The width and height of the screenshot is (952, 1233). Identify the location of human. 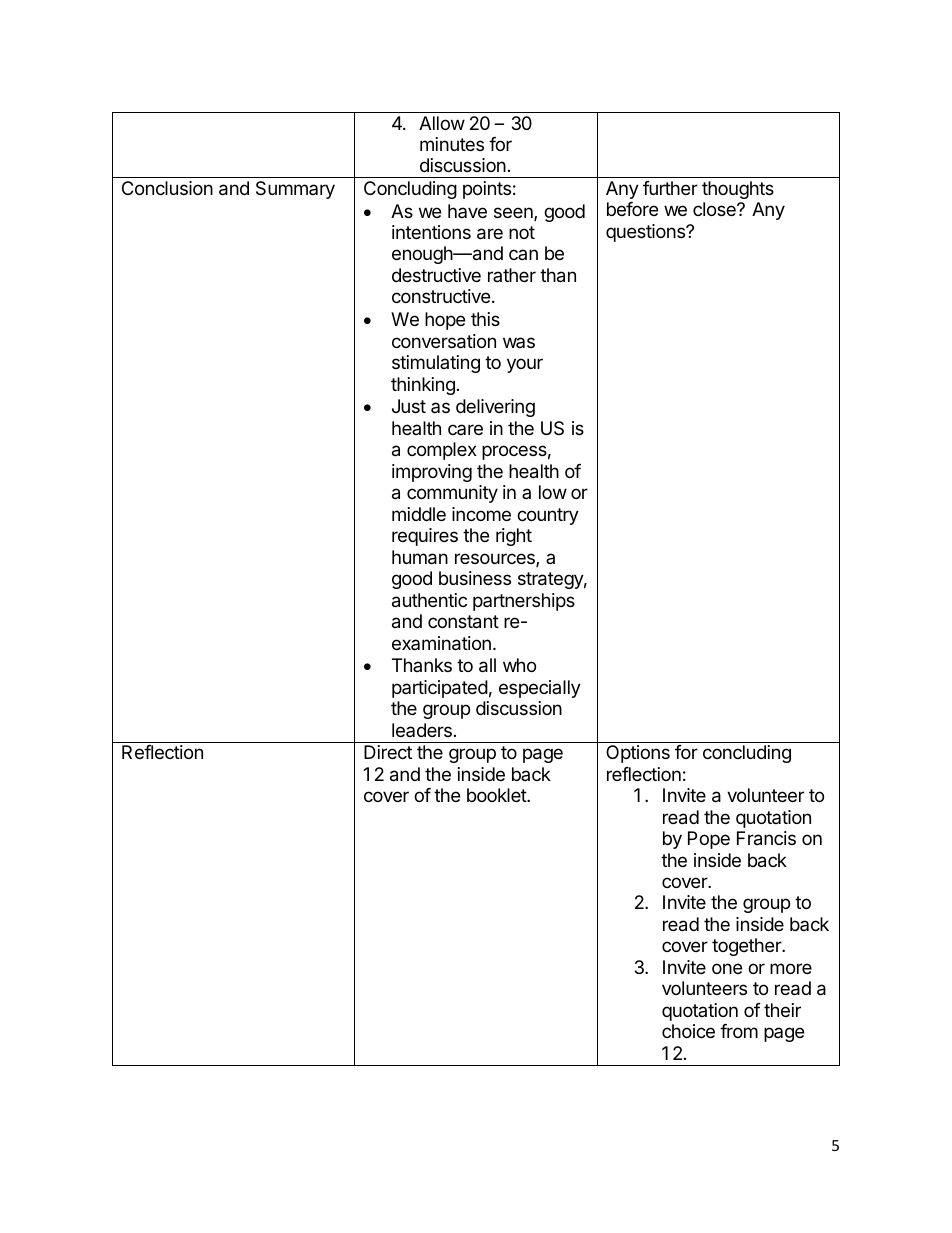
(420, 557).
